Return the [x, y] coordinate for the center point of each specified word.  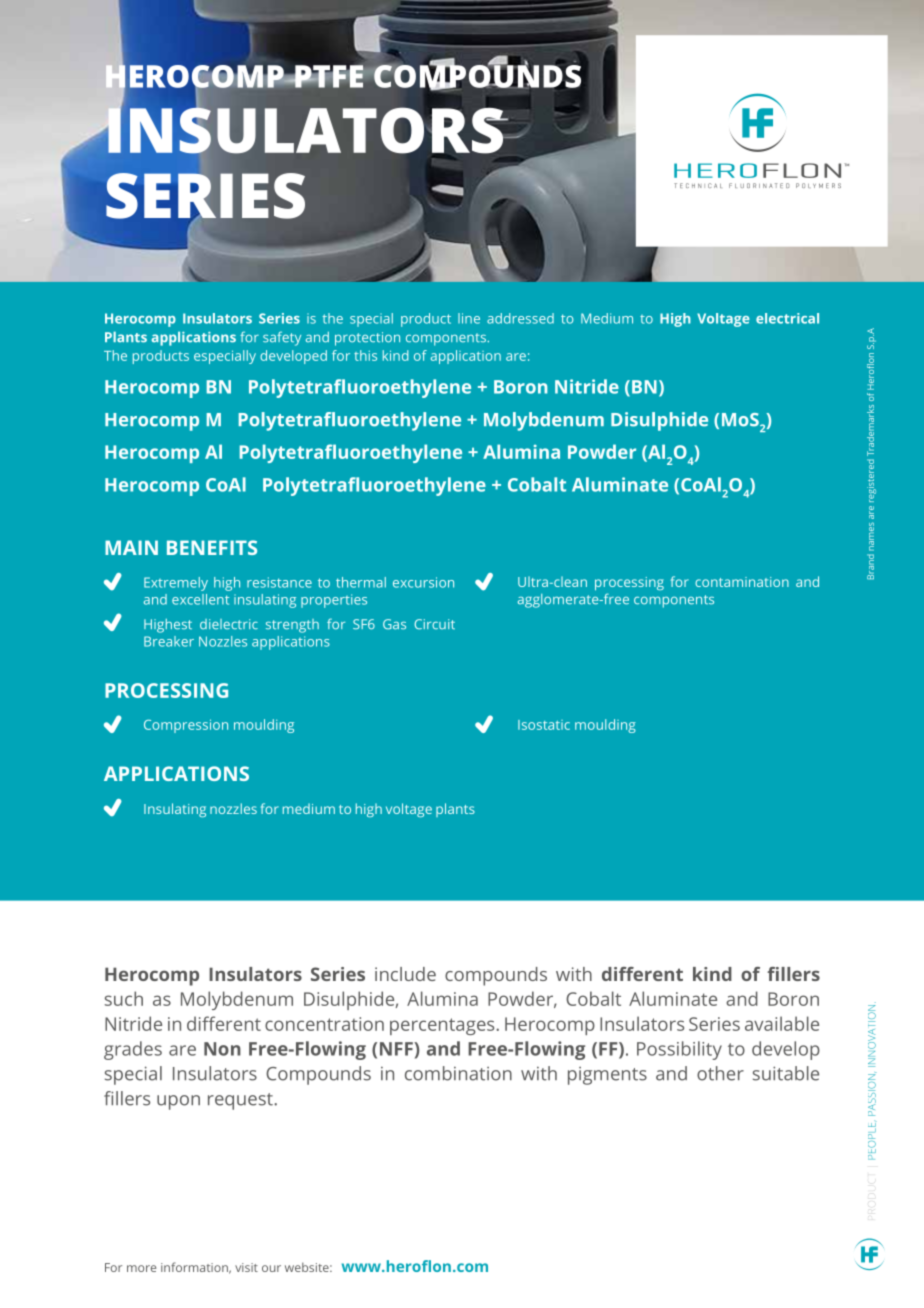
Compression [186, 726]
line [469, 318]
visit [246, 1267]
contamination [742, 582]
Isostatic [544, 725]
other [720, 1073]
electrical [787, 318]
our [271, 1268]
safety [282, 338]
